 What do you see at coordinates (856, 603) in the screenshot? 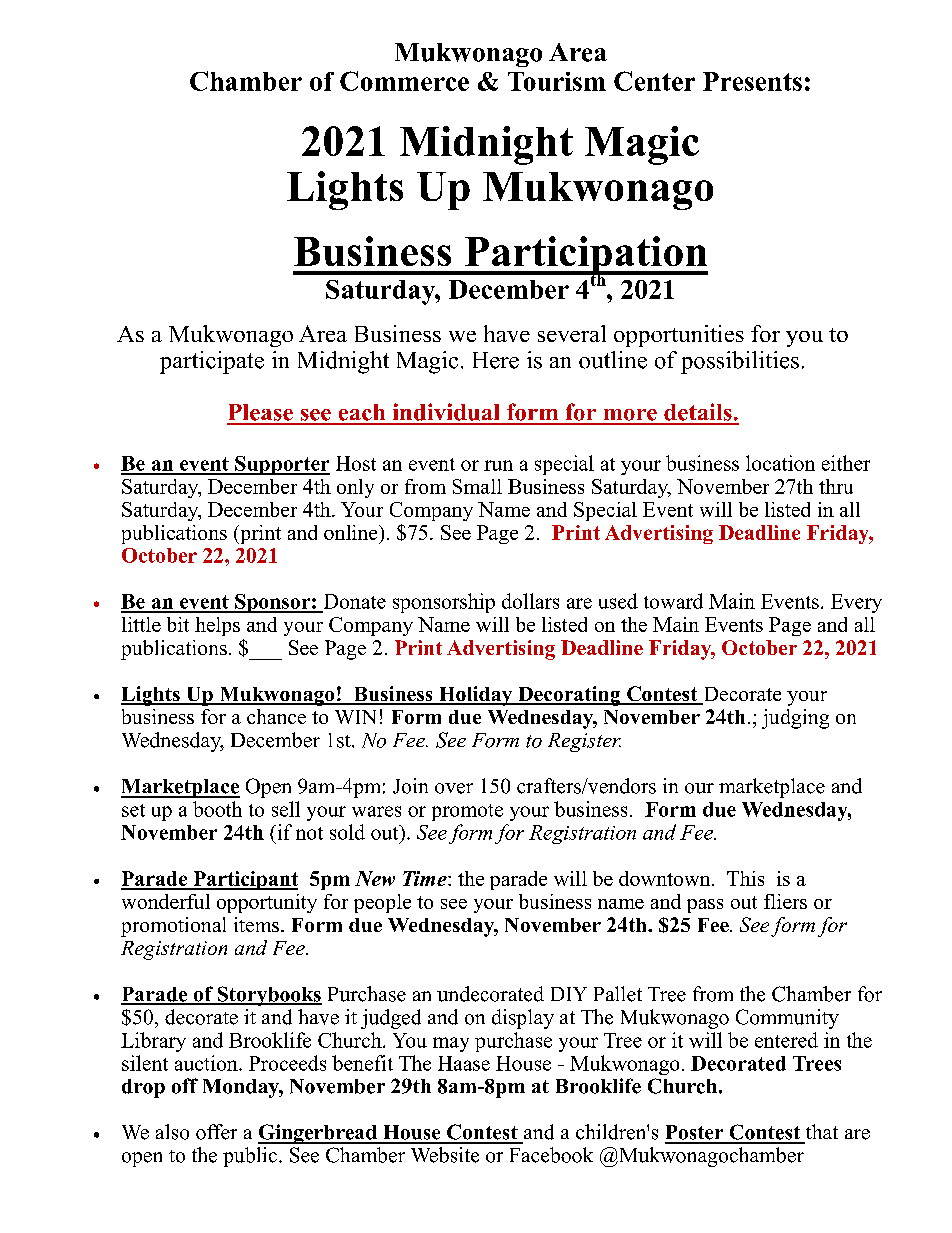
I see `Every` at bounding box center [856, 603].
